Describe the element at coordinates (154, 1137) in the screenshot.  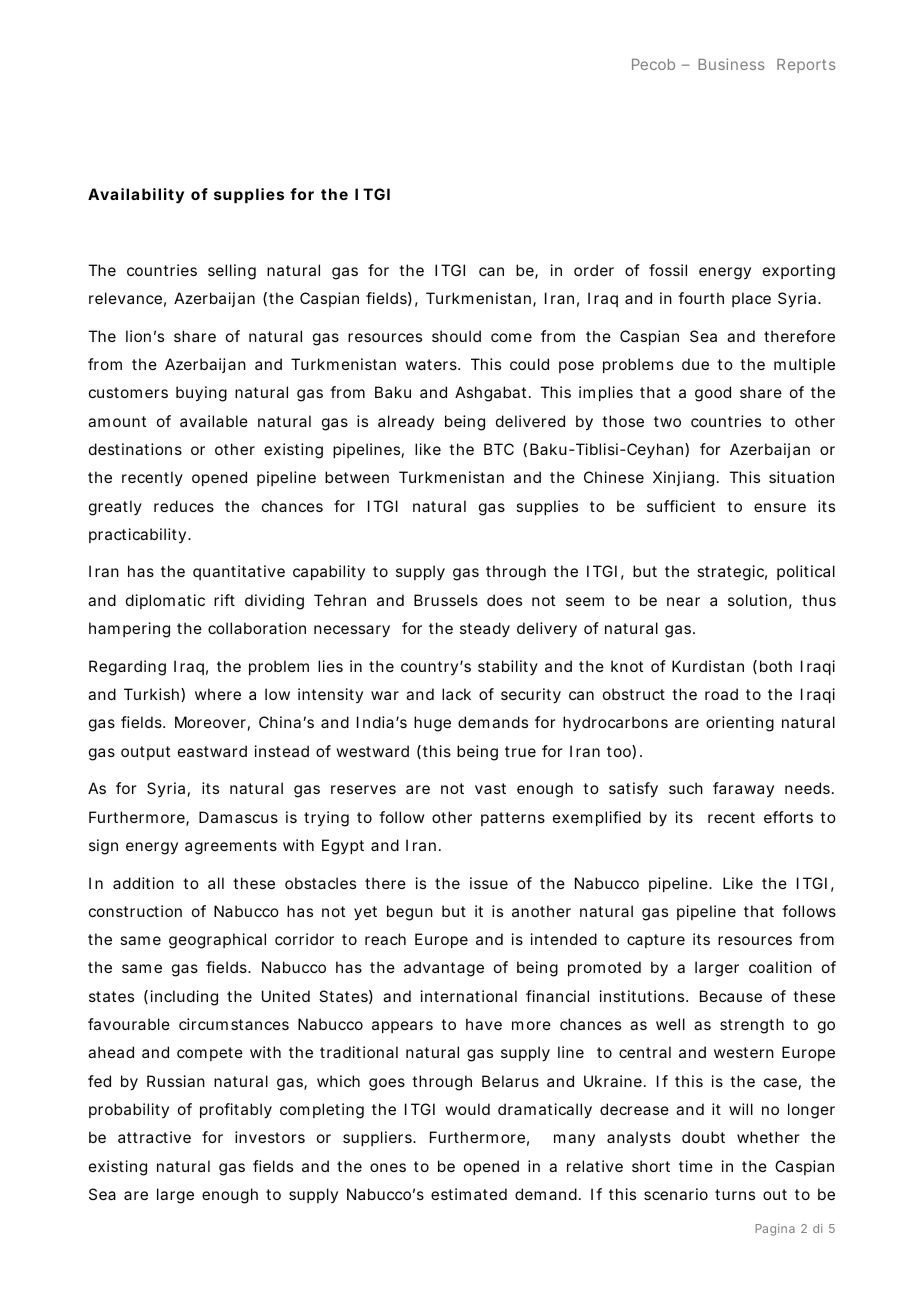
I see `attractive` at that location.
